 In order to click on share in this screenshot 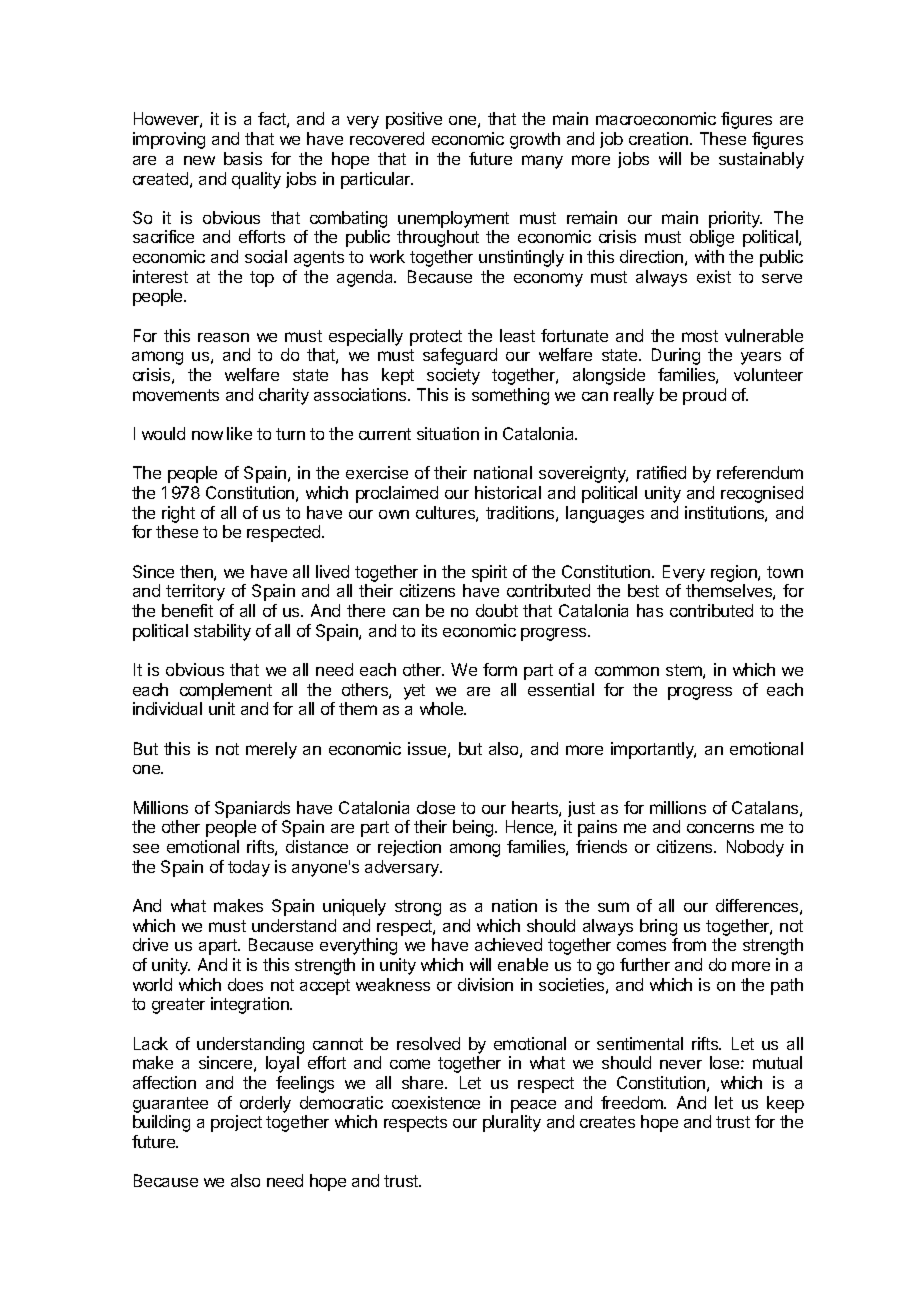, I will do `click(424, 1082)`.
